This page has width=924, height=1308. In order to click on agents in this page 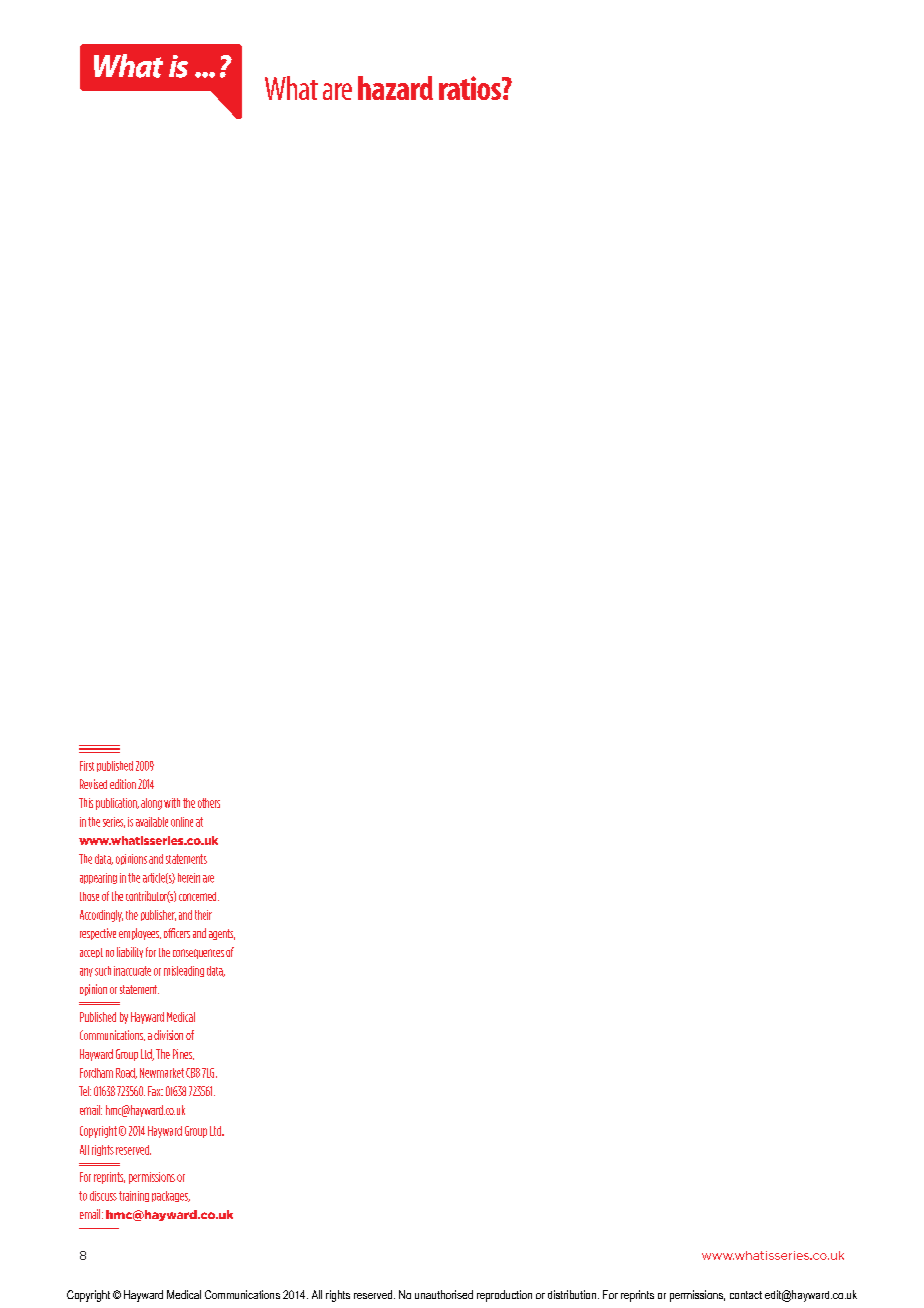, I will do `click(222, 934)`.
